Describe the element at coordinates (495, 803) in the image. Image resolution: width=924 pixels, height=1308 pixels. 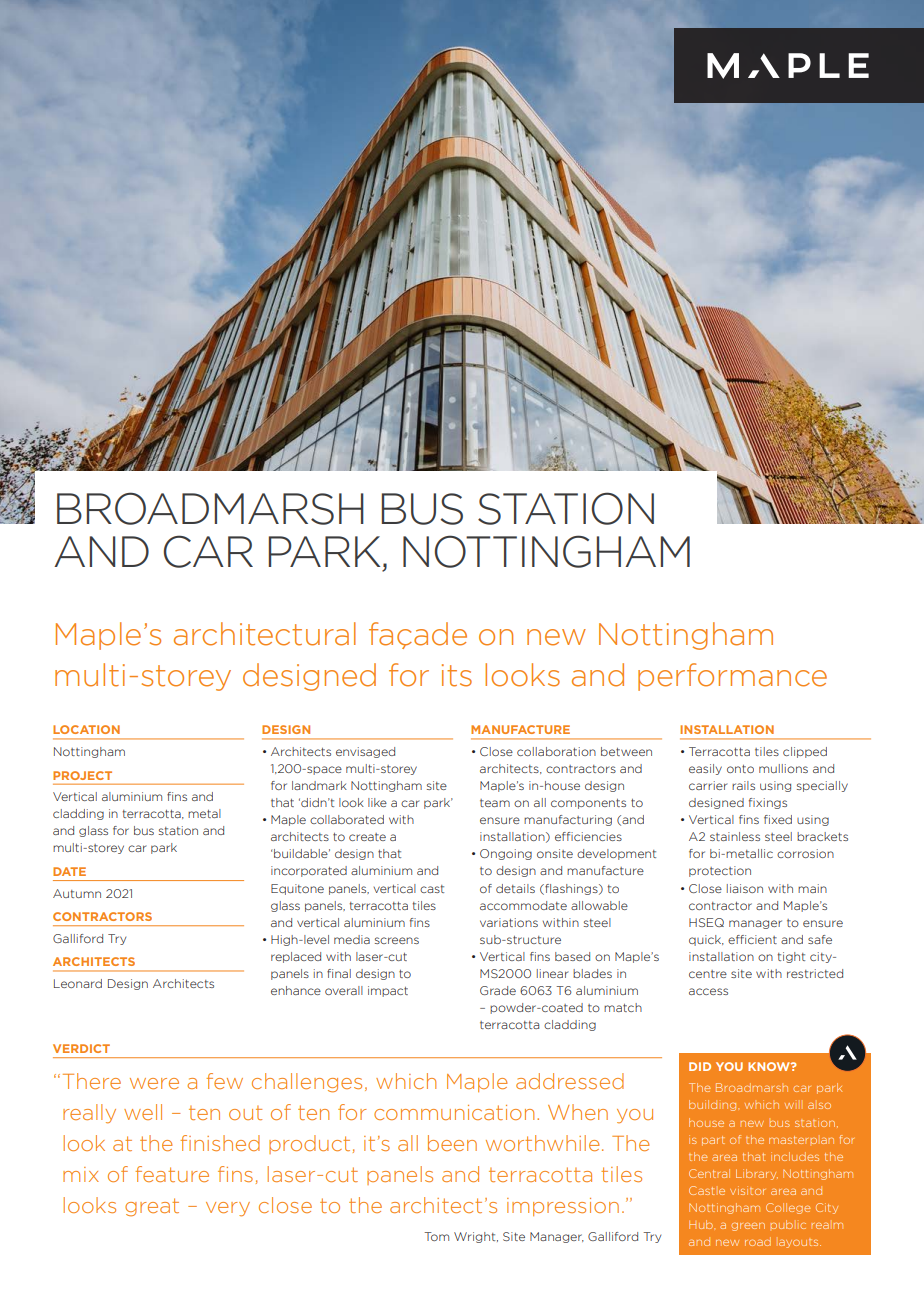
I see `team` at that location.
